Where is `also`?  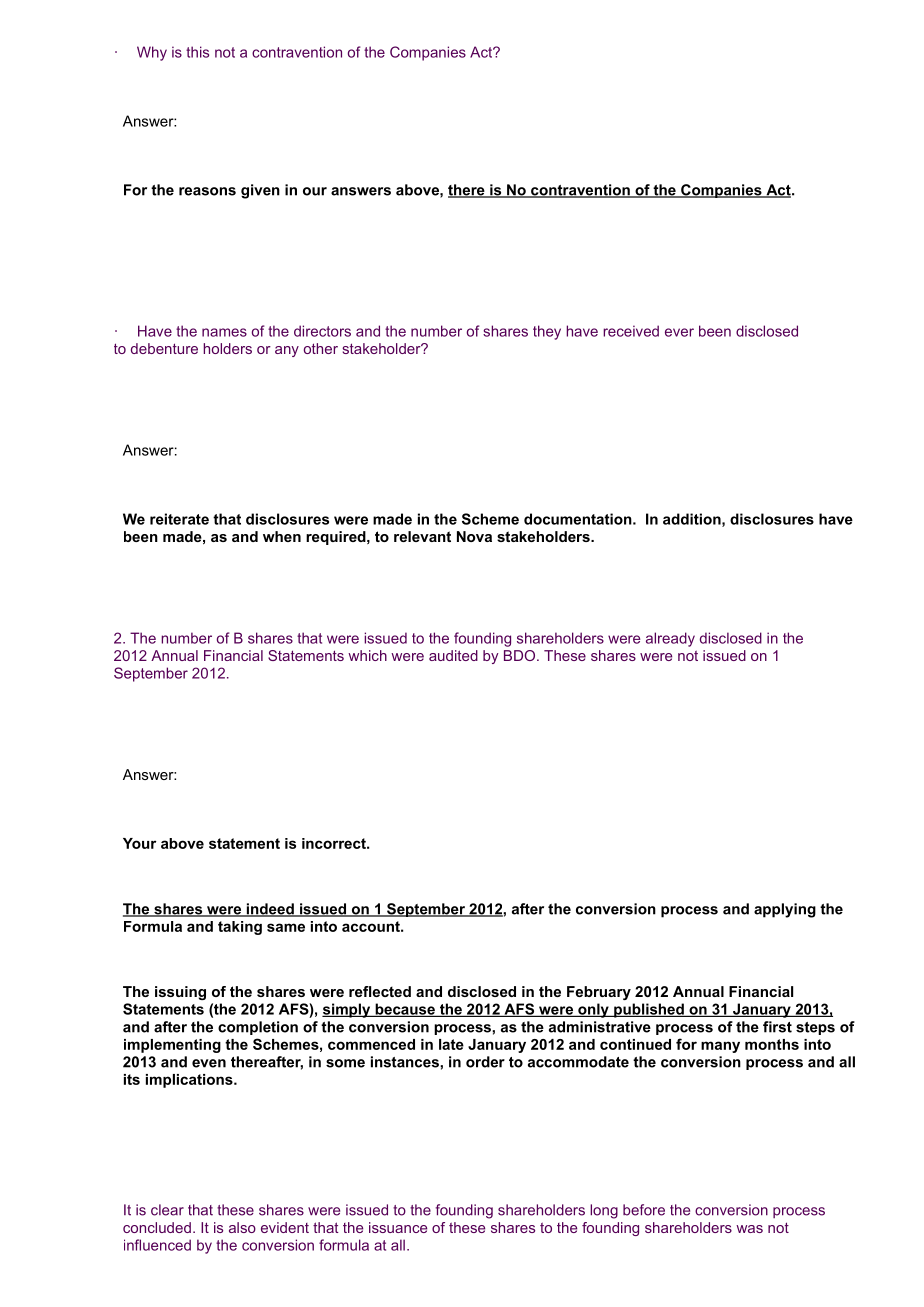 also is located at coordinates (242, 1227).
